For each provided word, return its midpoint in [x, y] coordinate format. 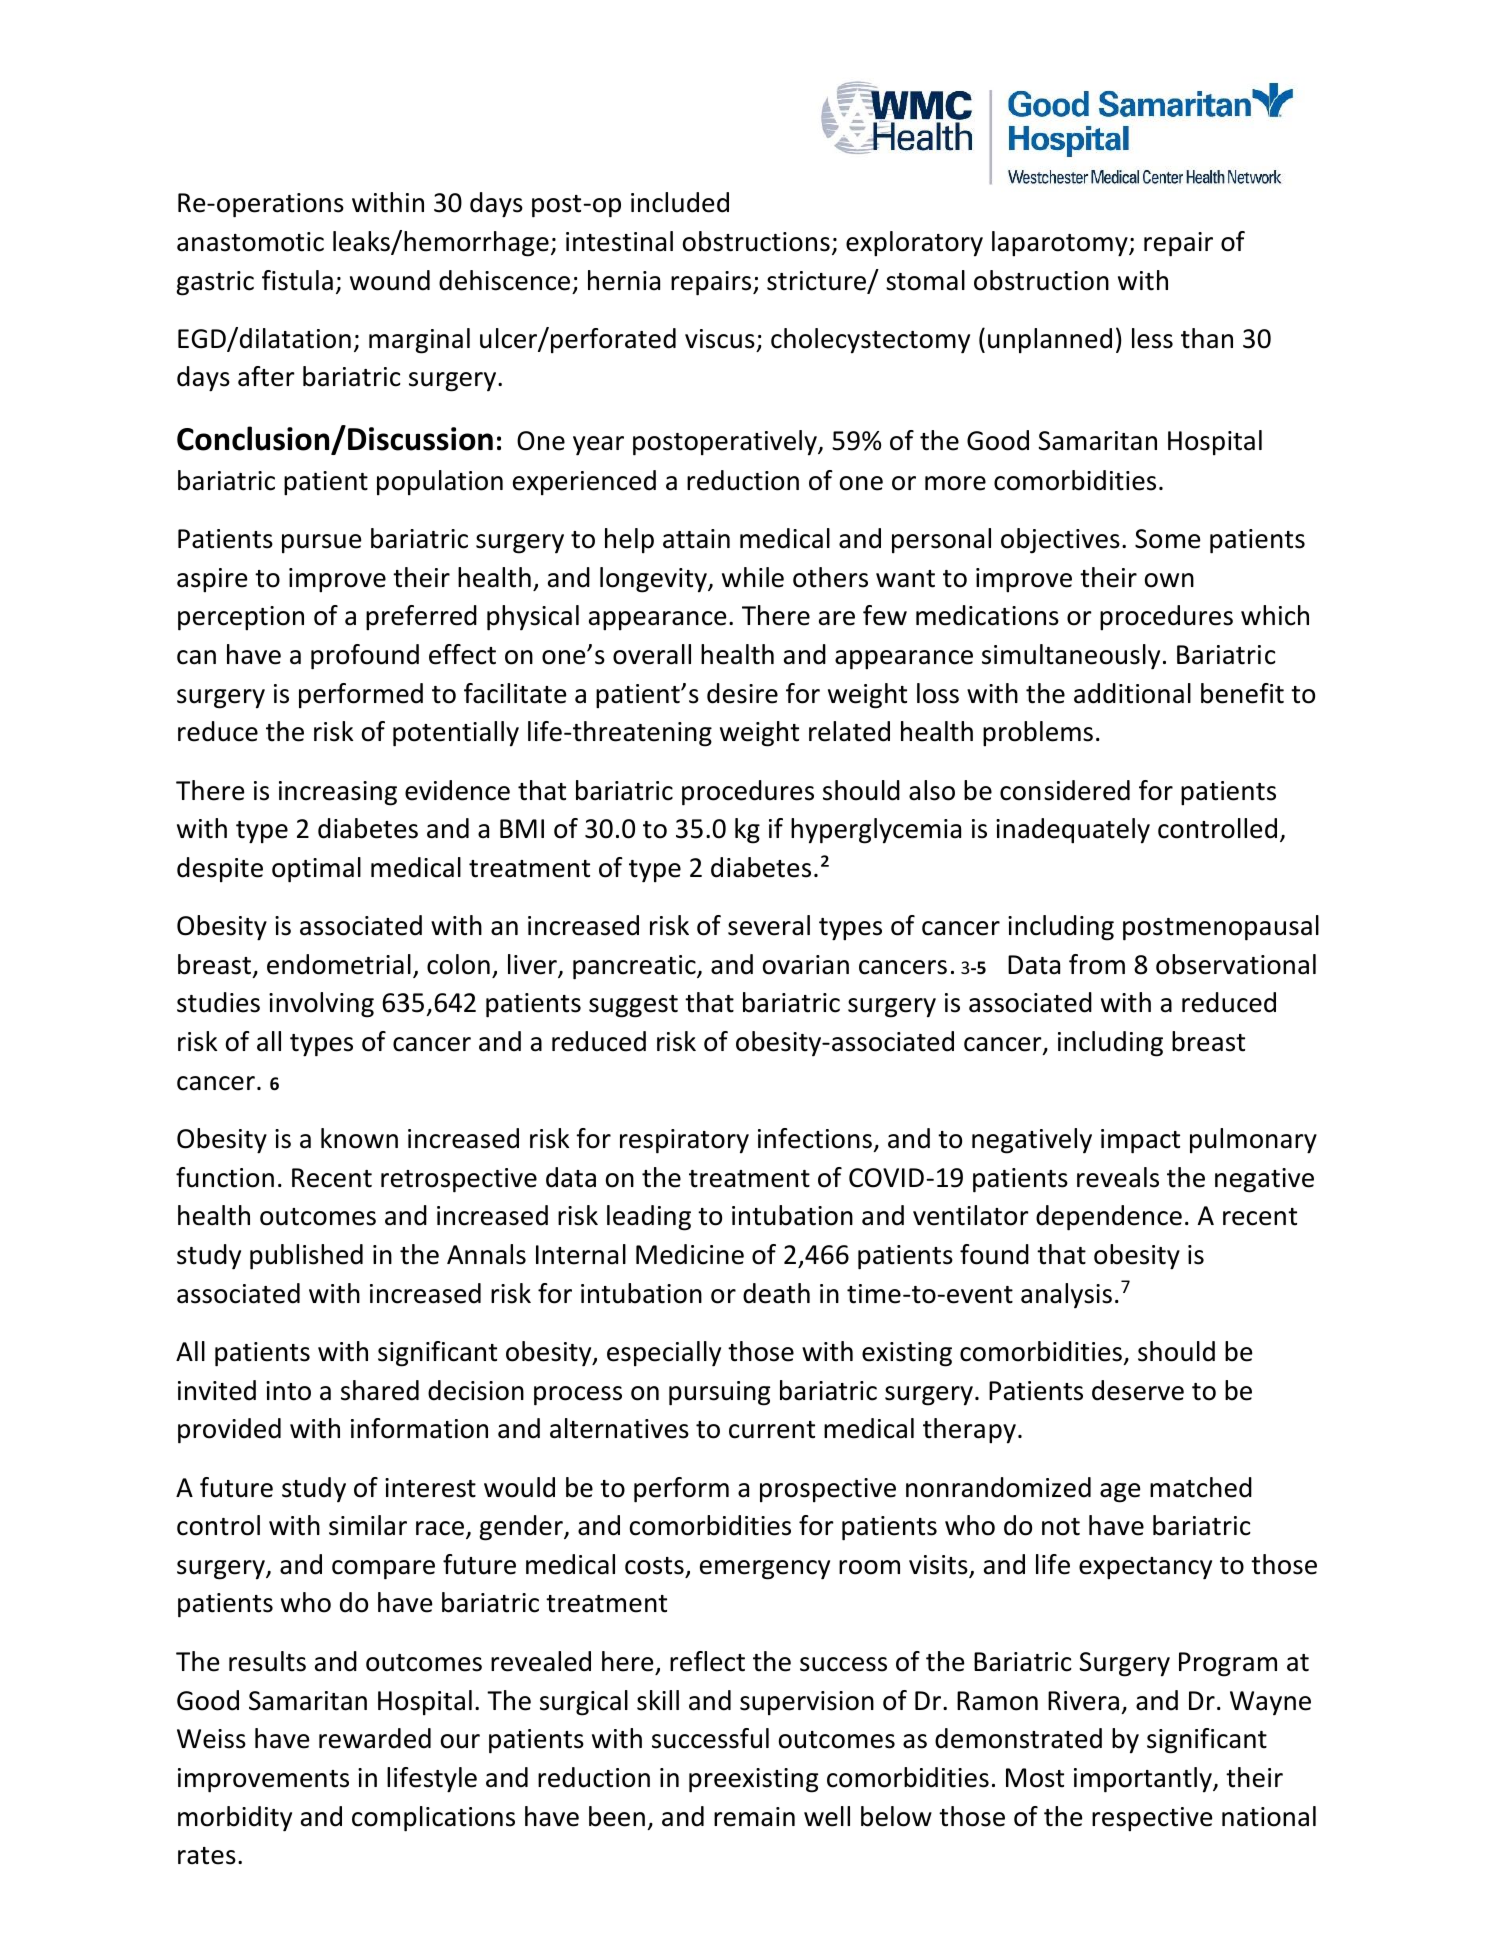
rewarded [375, 1738]
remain [754, 1817]
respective [1152, 1819]
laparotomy [1061, 244]
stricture [817, 282]
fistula [297, 280]
